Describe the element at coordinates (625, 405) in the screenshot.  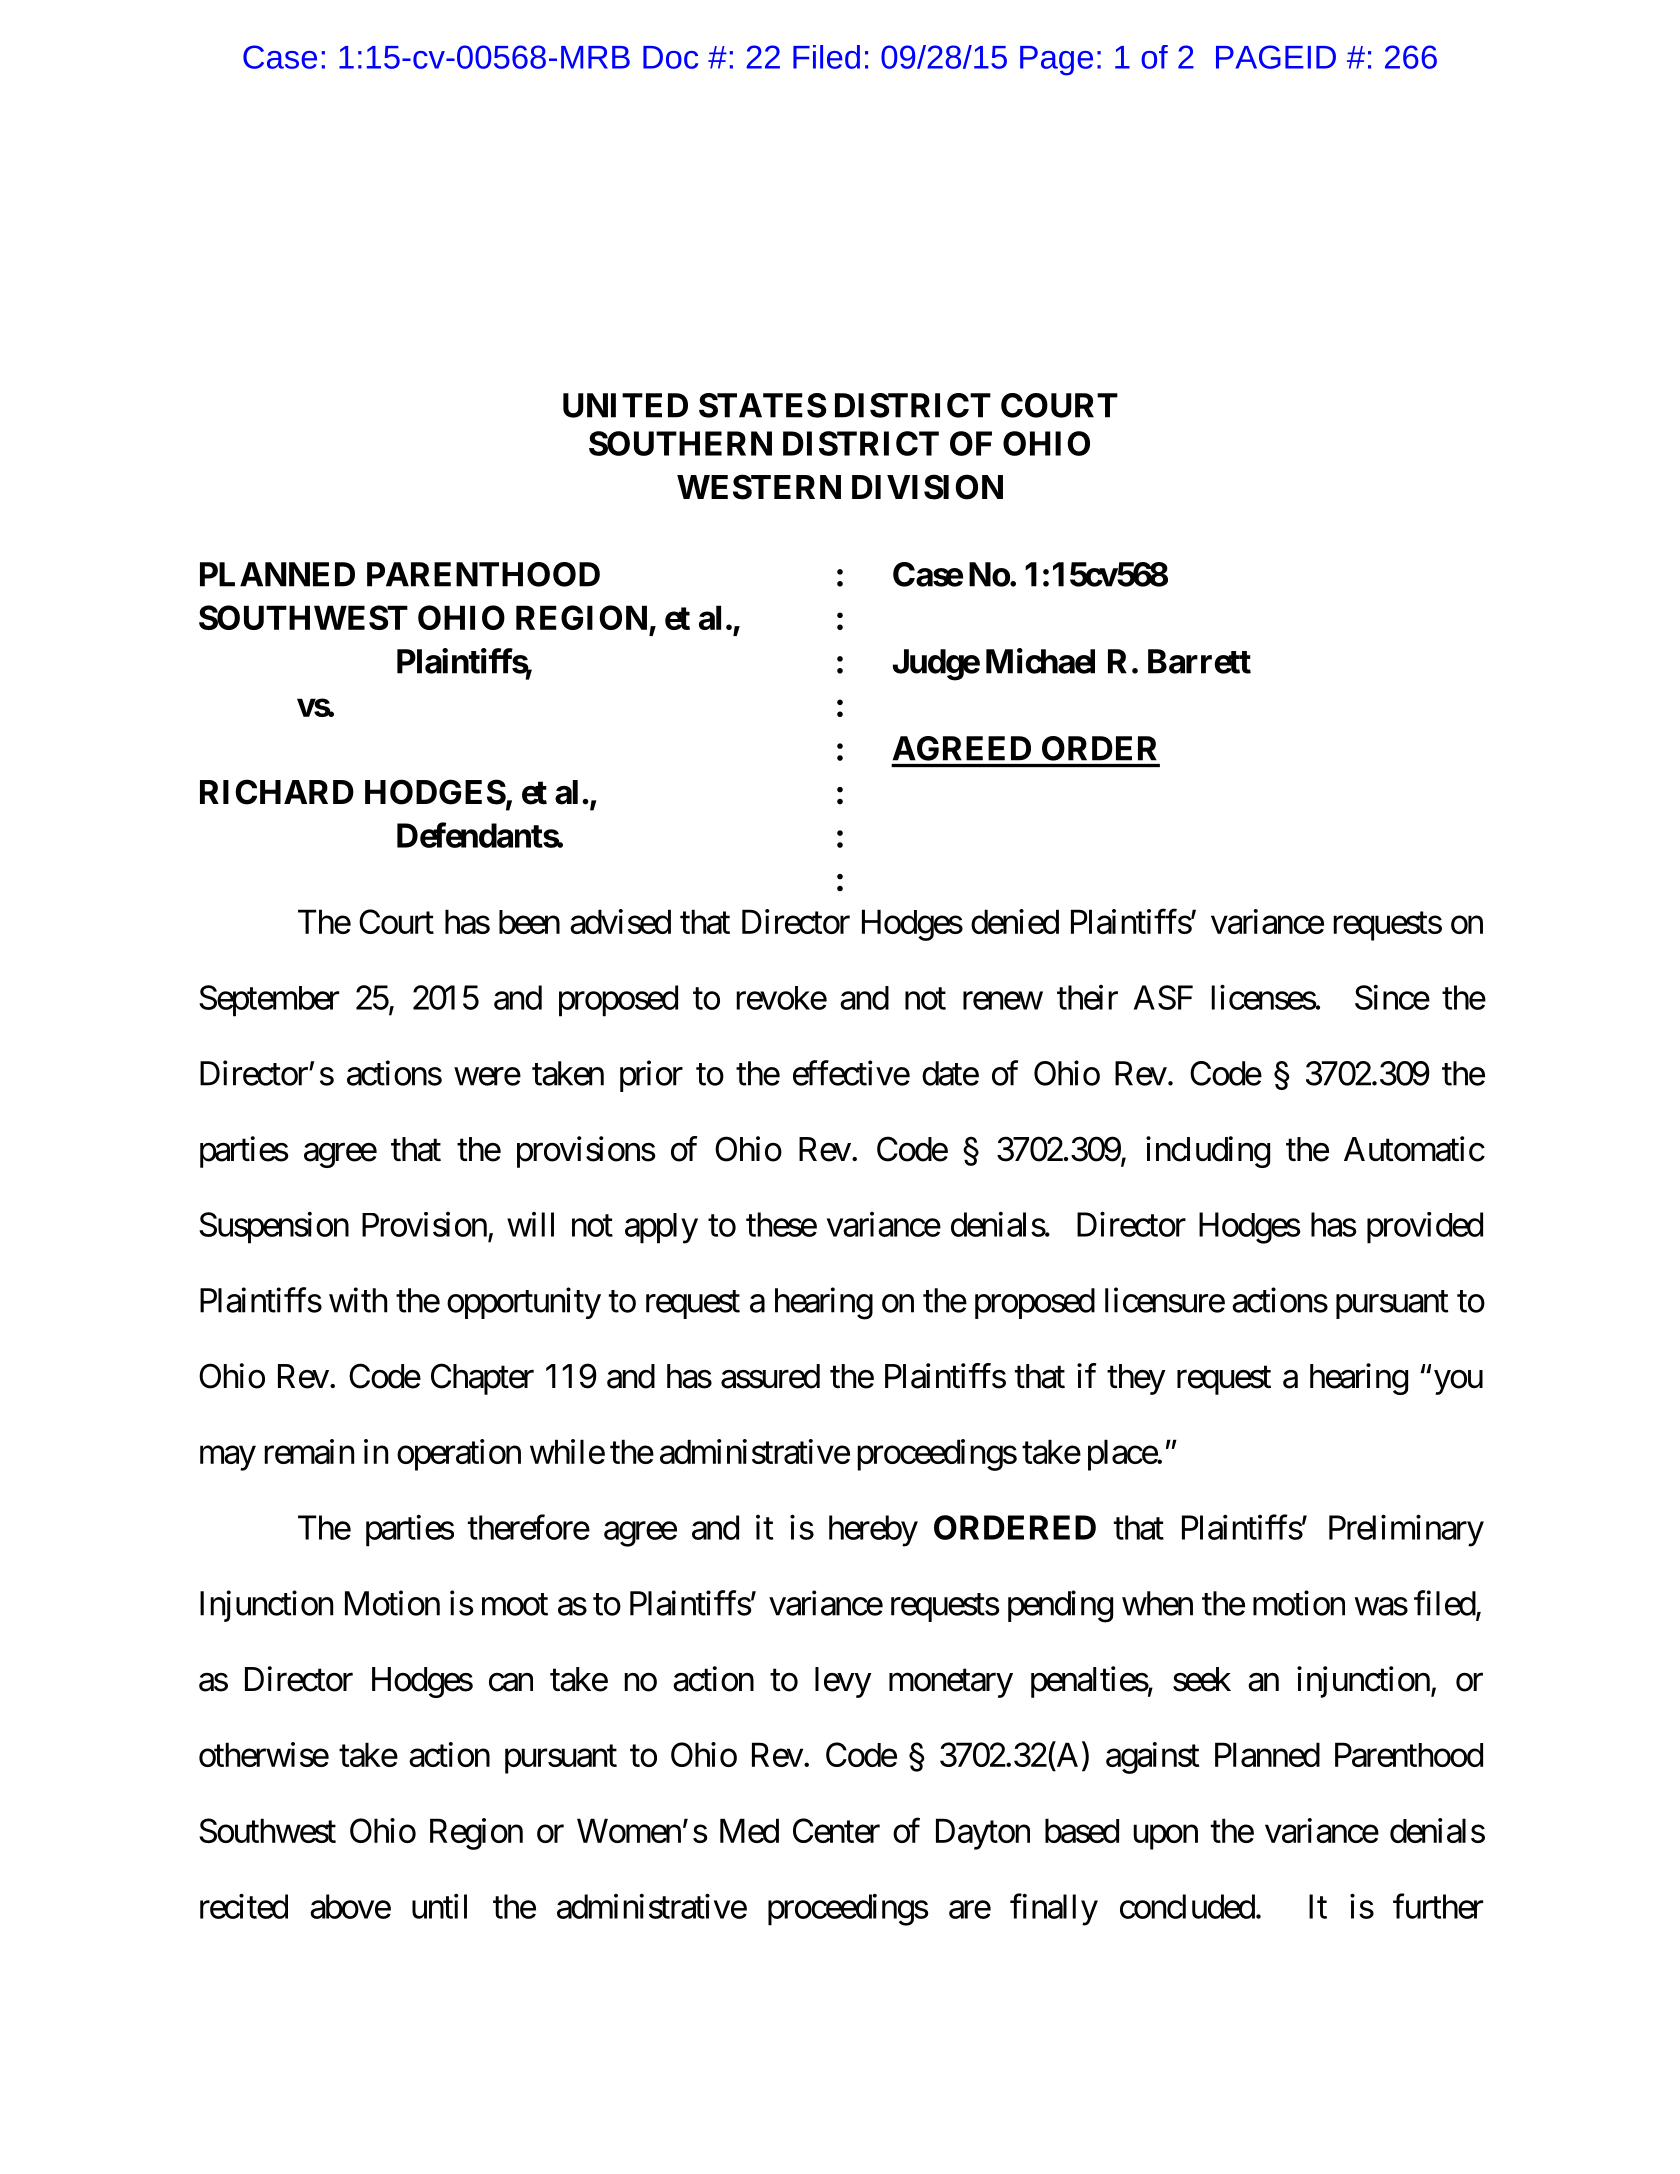
I see `UNITED` at that location.
